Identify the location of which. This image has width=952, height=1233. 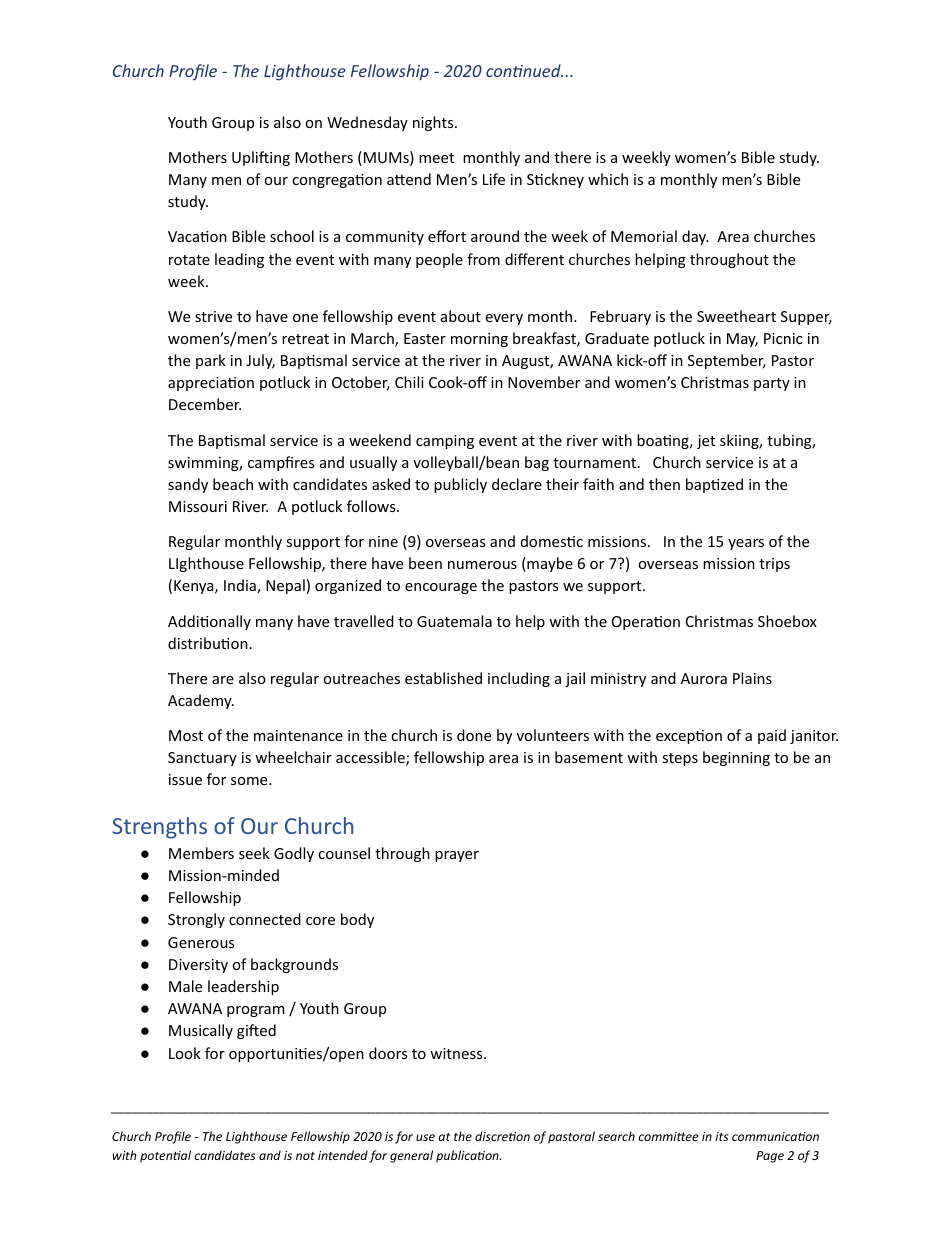
(608, 179).
